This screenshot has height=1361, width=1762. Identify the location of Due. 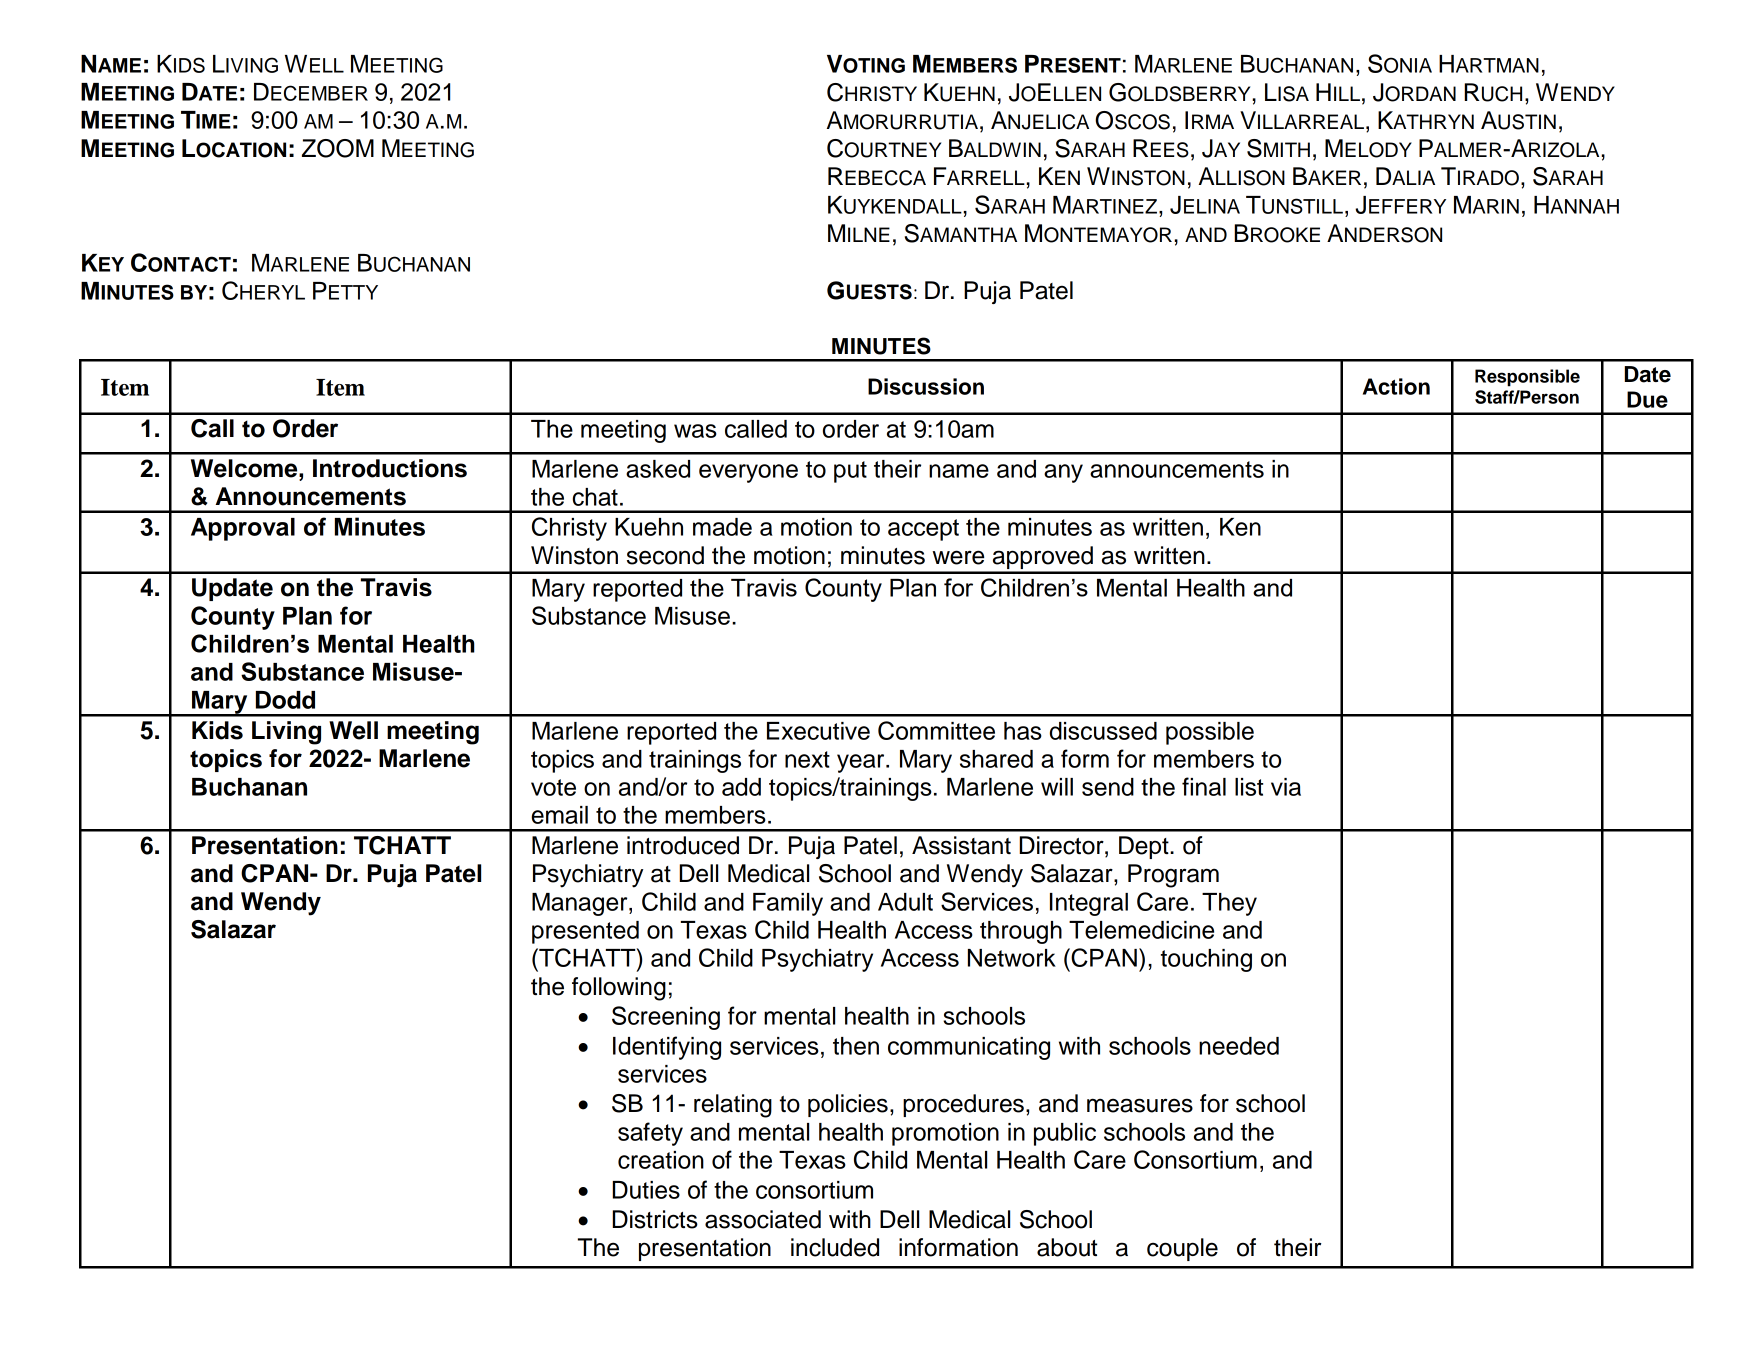
(1647, 399).
